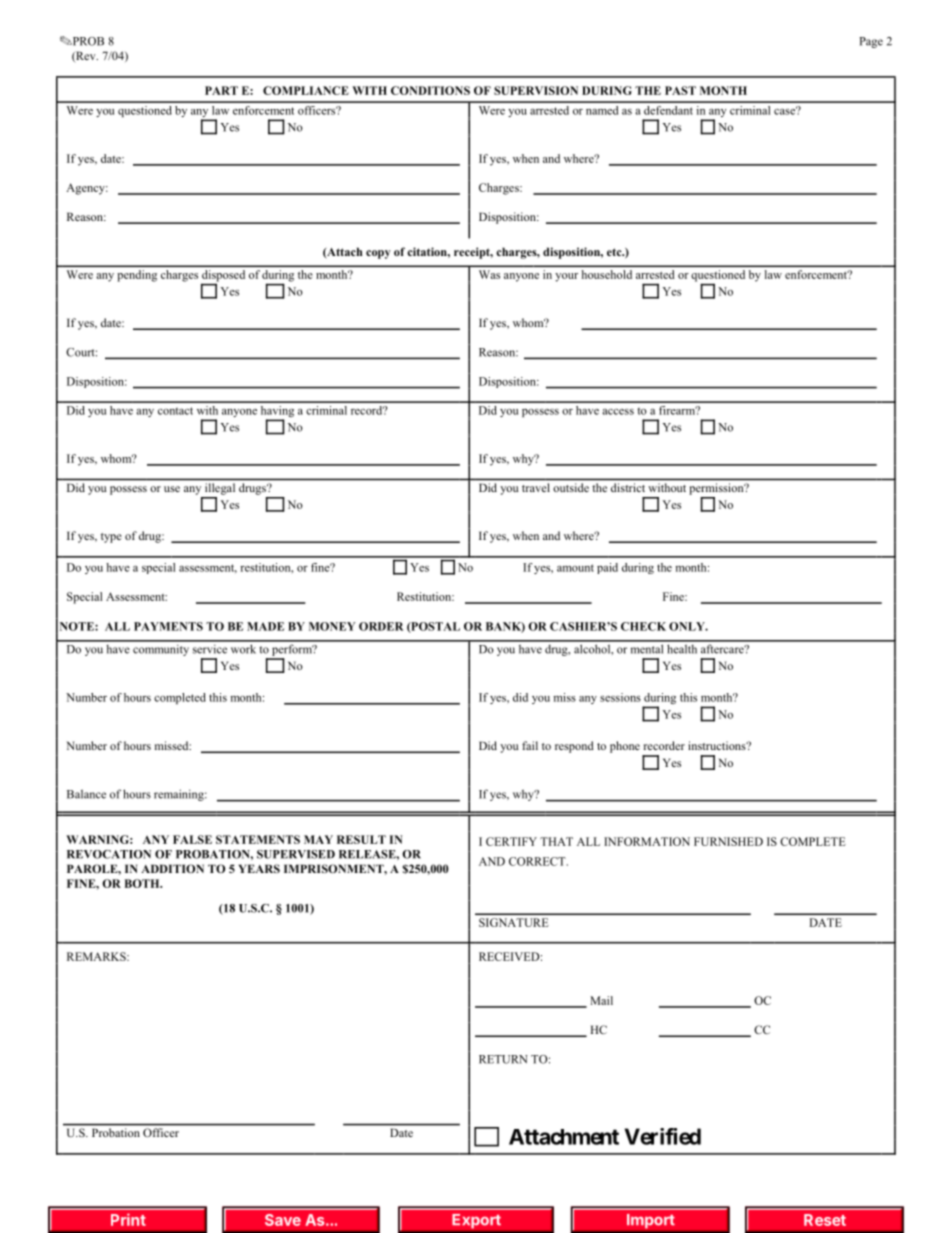 The image size is (952, 1233). I want to click on amount, so click(575, 568).
